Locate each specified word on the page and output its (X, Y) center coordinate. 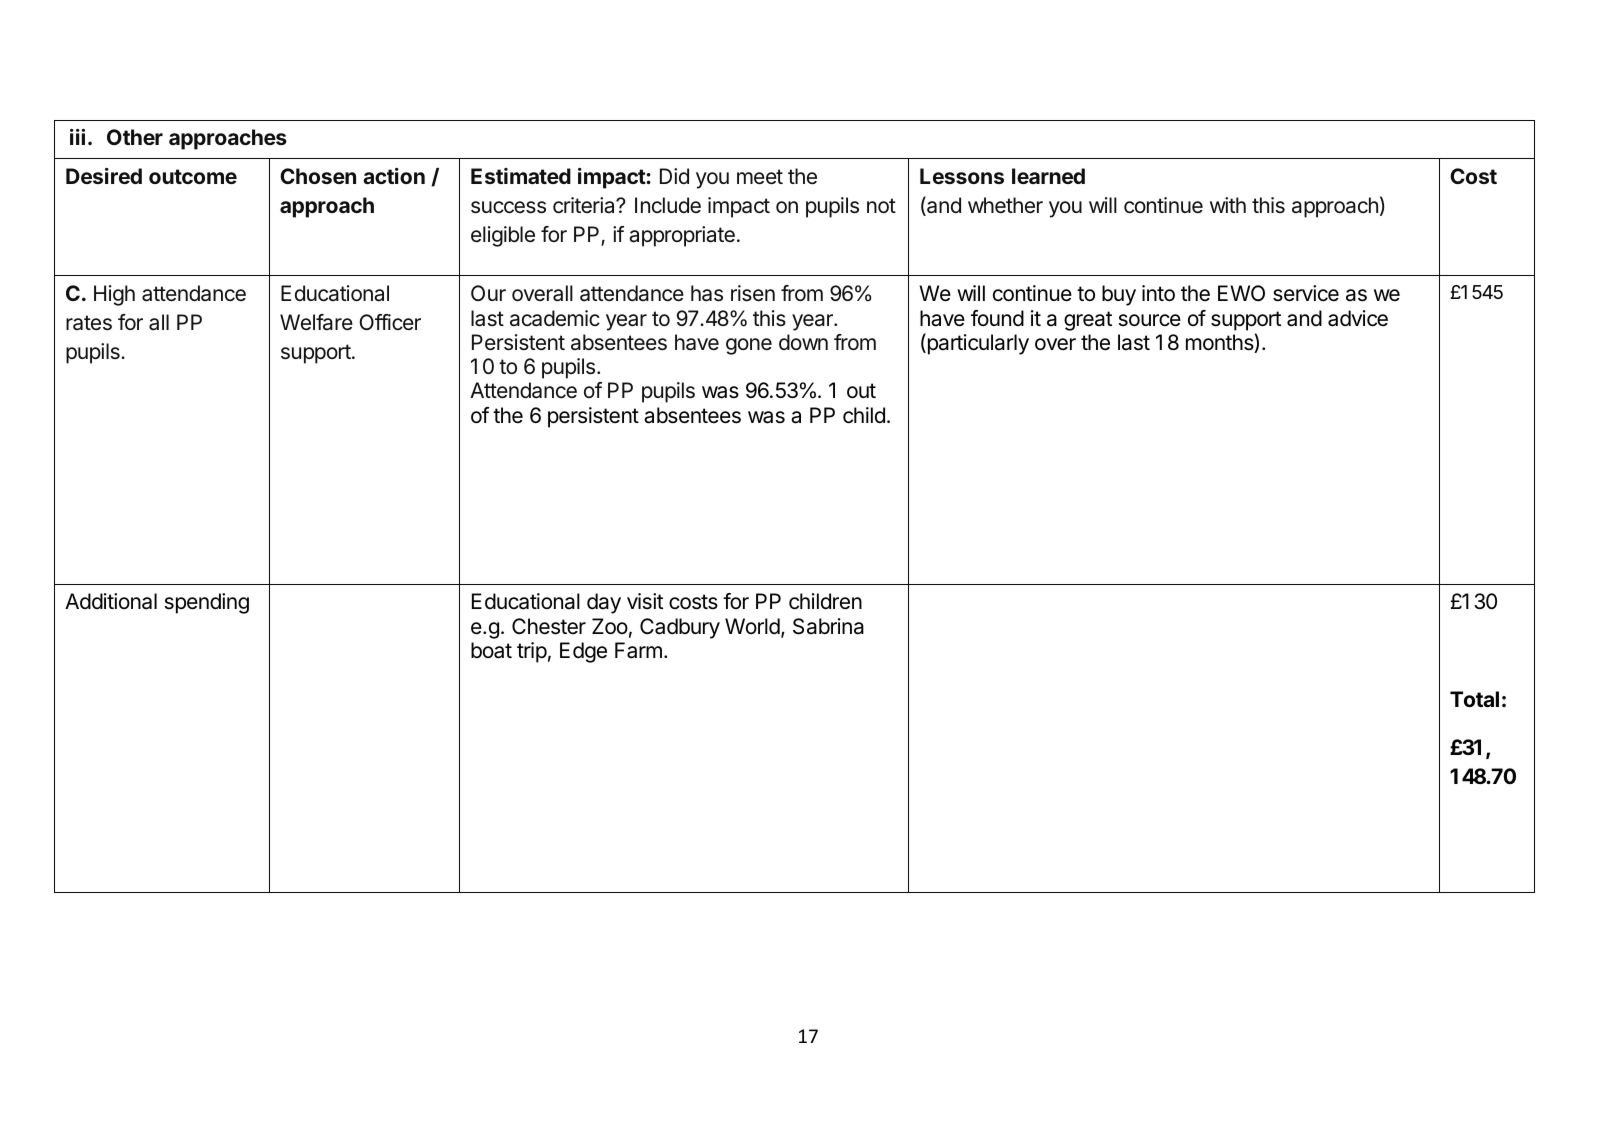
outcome (193, 176)
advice (1358, 318)
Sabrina (828, 626)
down (803, 342)
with (1228, 205)
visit (645, 601)
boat (491, 650)
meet (760, 177)
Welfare (316, 322)
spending (207, 603)
